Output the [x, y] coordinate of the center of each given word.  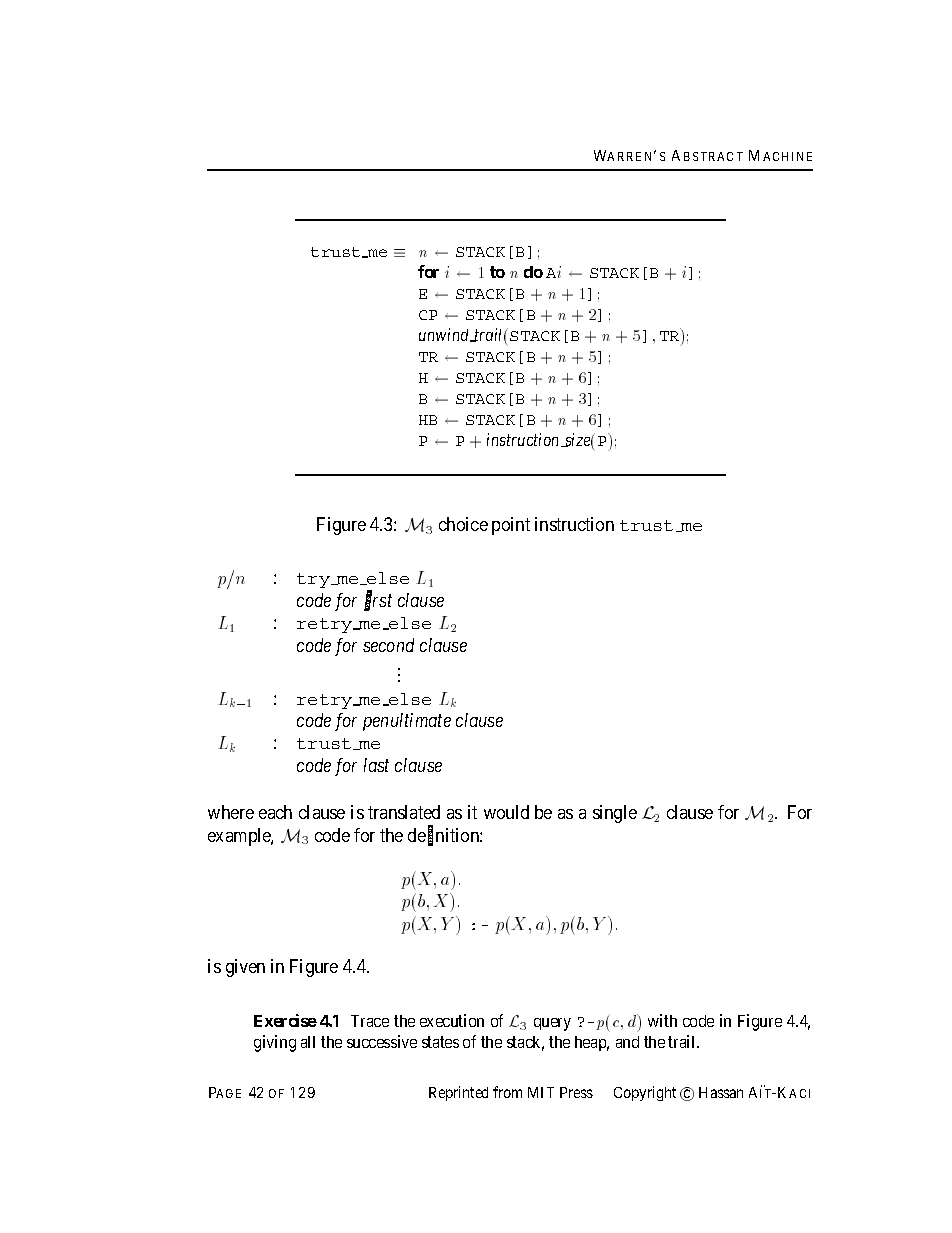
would [506, 812]
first [378, 601]
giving [275, 1043]
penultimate [407, 722]
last [376, 765]
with [662, 1020]
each [275, 812]
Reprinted [458, 1093]
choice [463, 524]
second [388, 645]
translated [404, 812]
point [511, 526]
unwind [445, 335]
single [615, 814]
